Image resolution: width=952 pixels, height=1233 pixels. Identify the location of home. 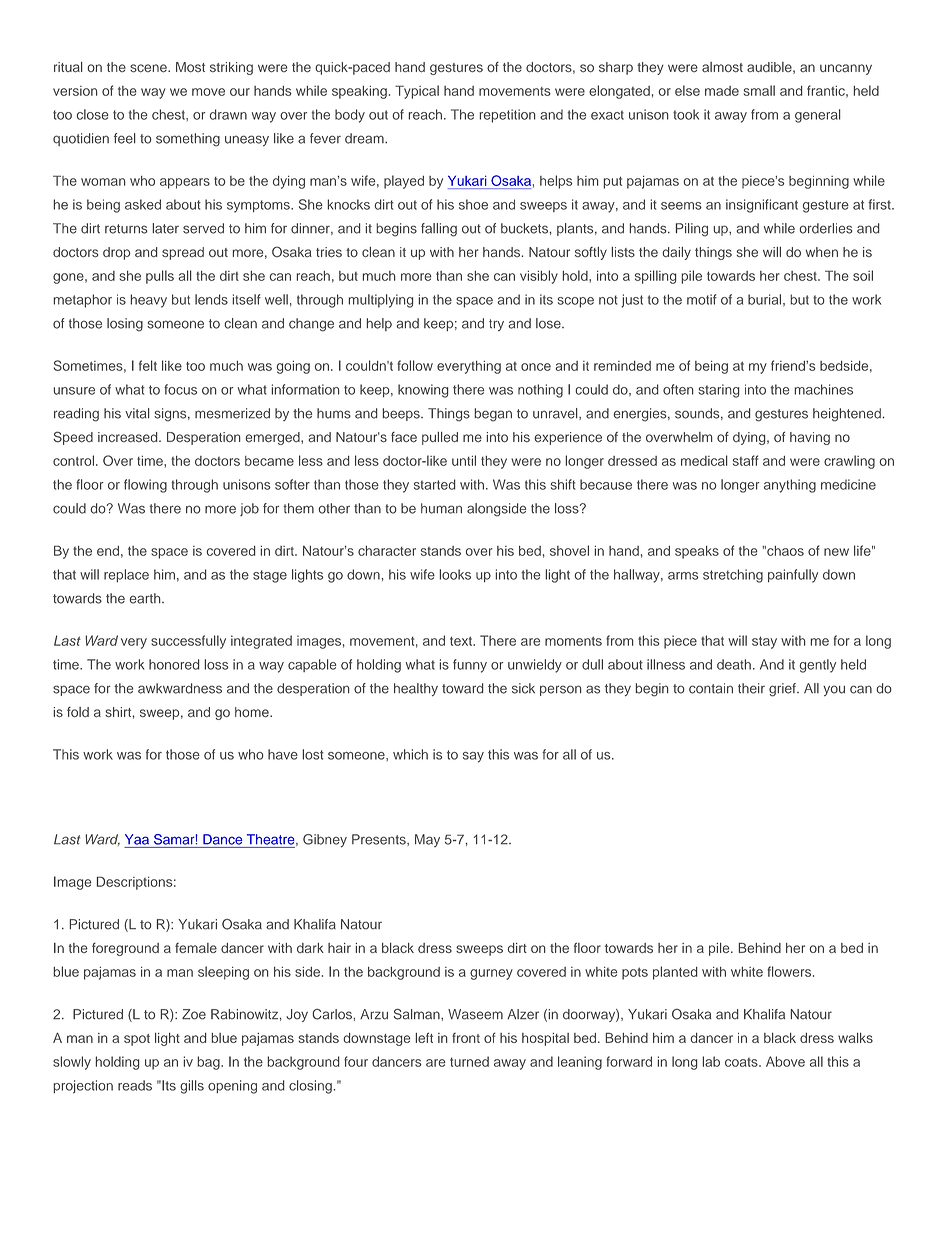
(253, 712).
